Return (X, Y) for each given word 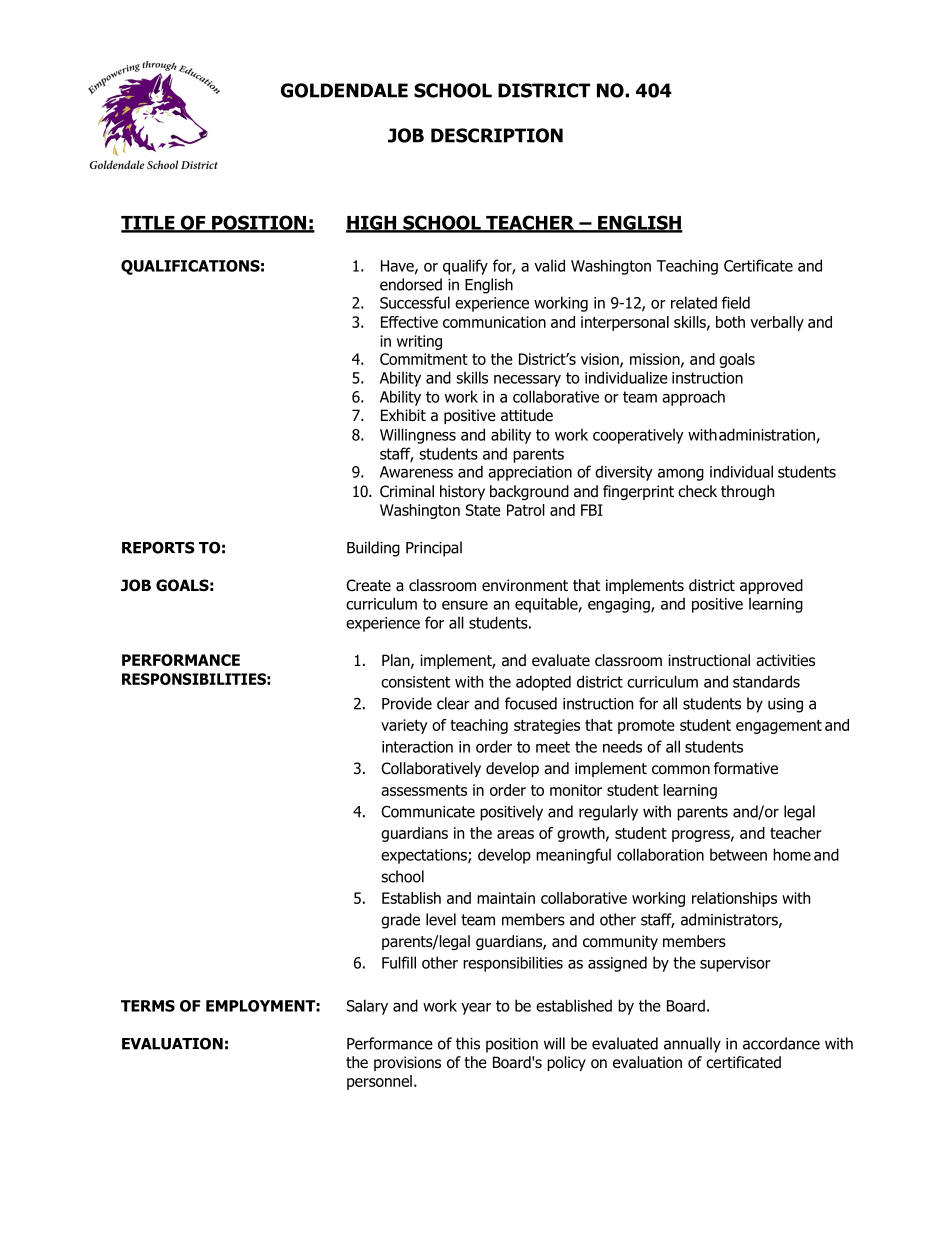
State (483, 510)
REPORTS (158, 547)
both (730, 322)
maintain (506, 898)
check (697, 491)
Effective (409, 322)
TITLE (149, 224)
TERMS (148, 1006)
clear (453, 703)
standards (766, 681)
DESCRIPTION (497, 135)
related (694, 302)
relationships (734, 899)
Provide (407, 703)
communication (494, 322)
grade (400, 921)
